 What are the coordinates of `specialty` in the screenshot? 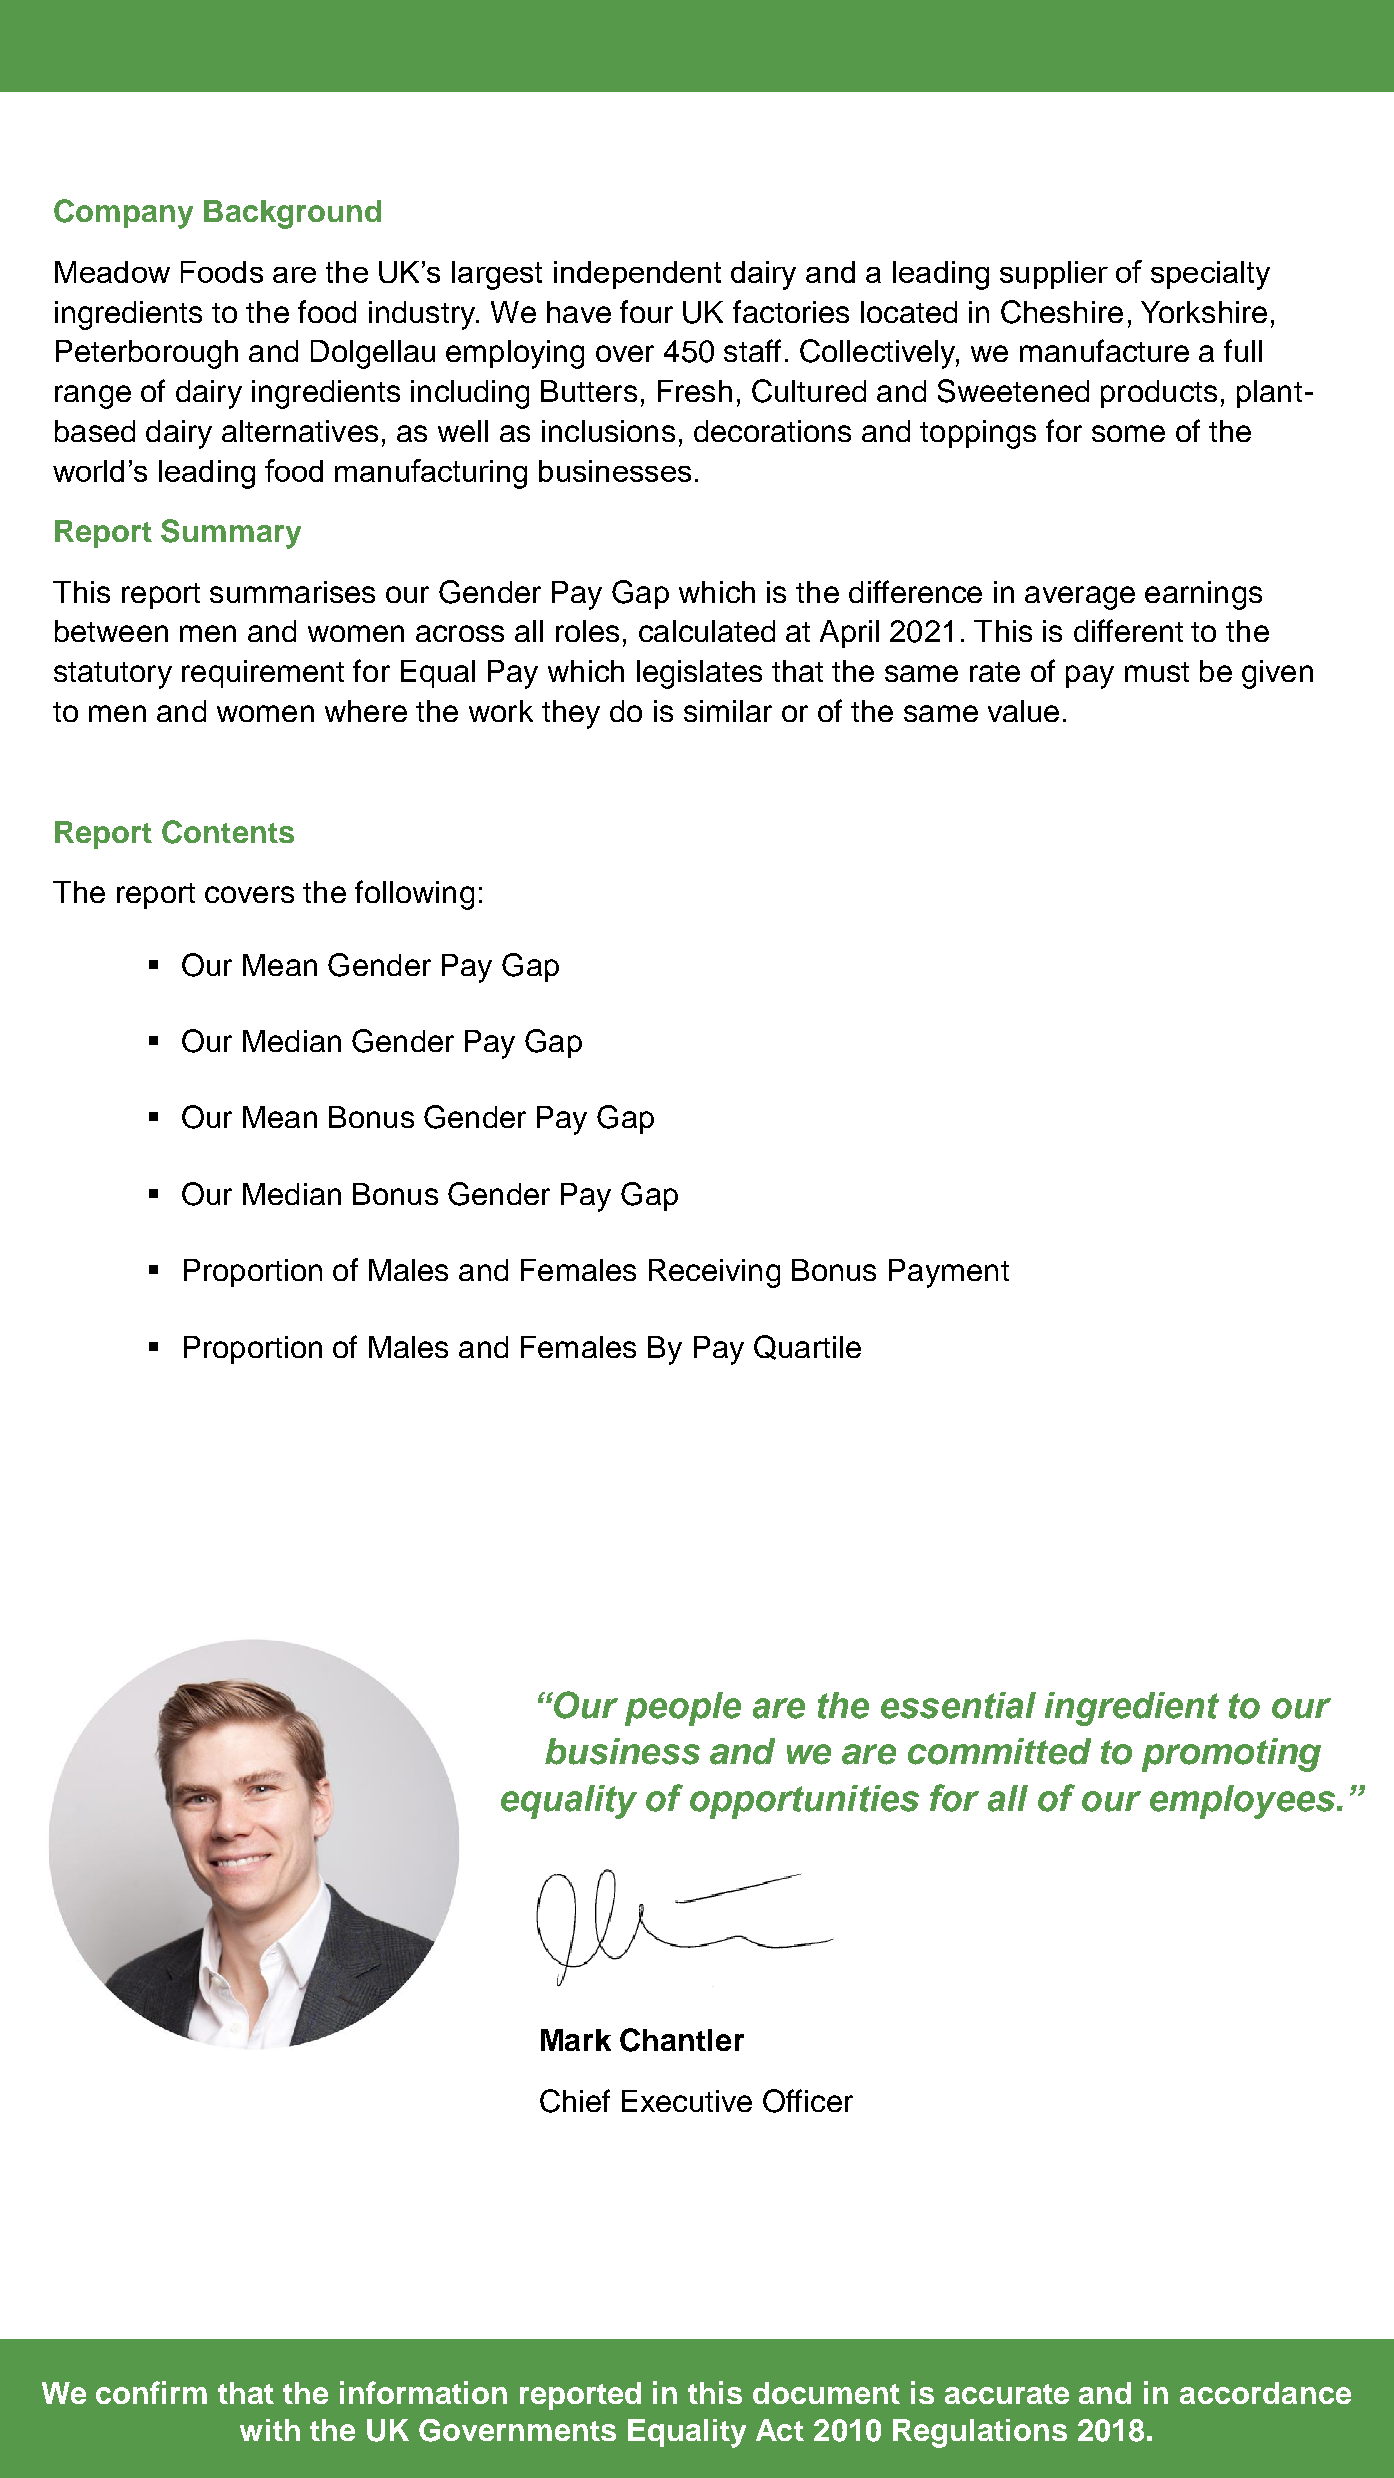 It's located at (1210, 275).
